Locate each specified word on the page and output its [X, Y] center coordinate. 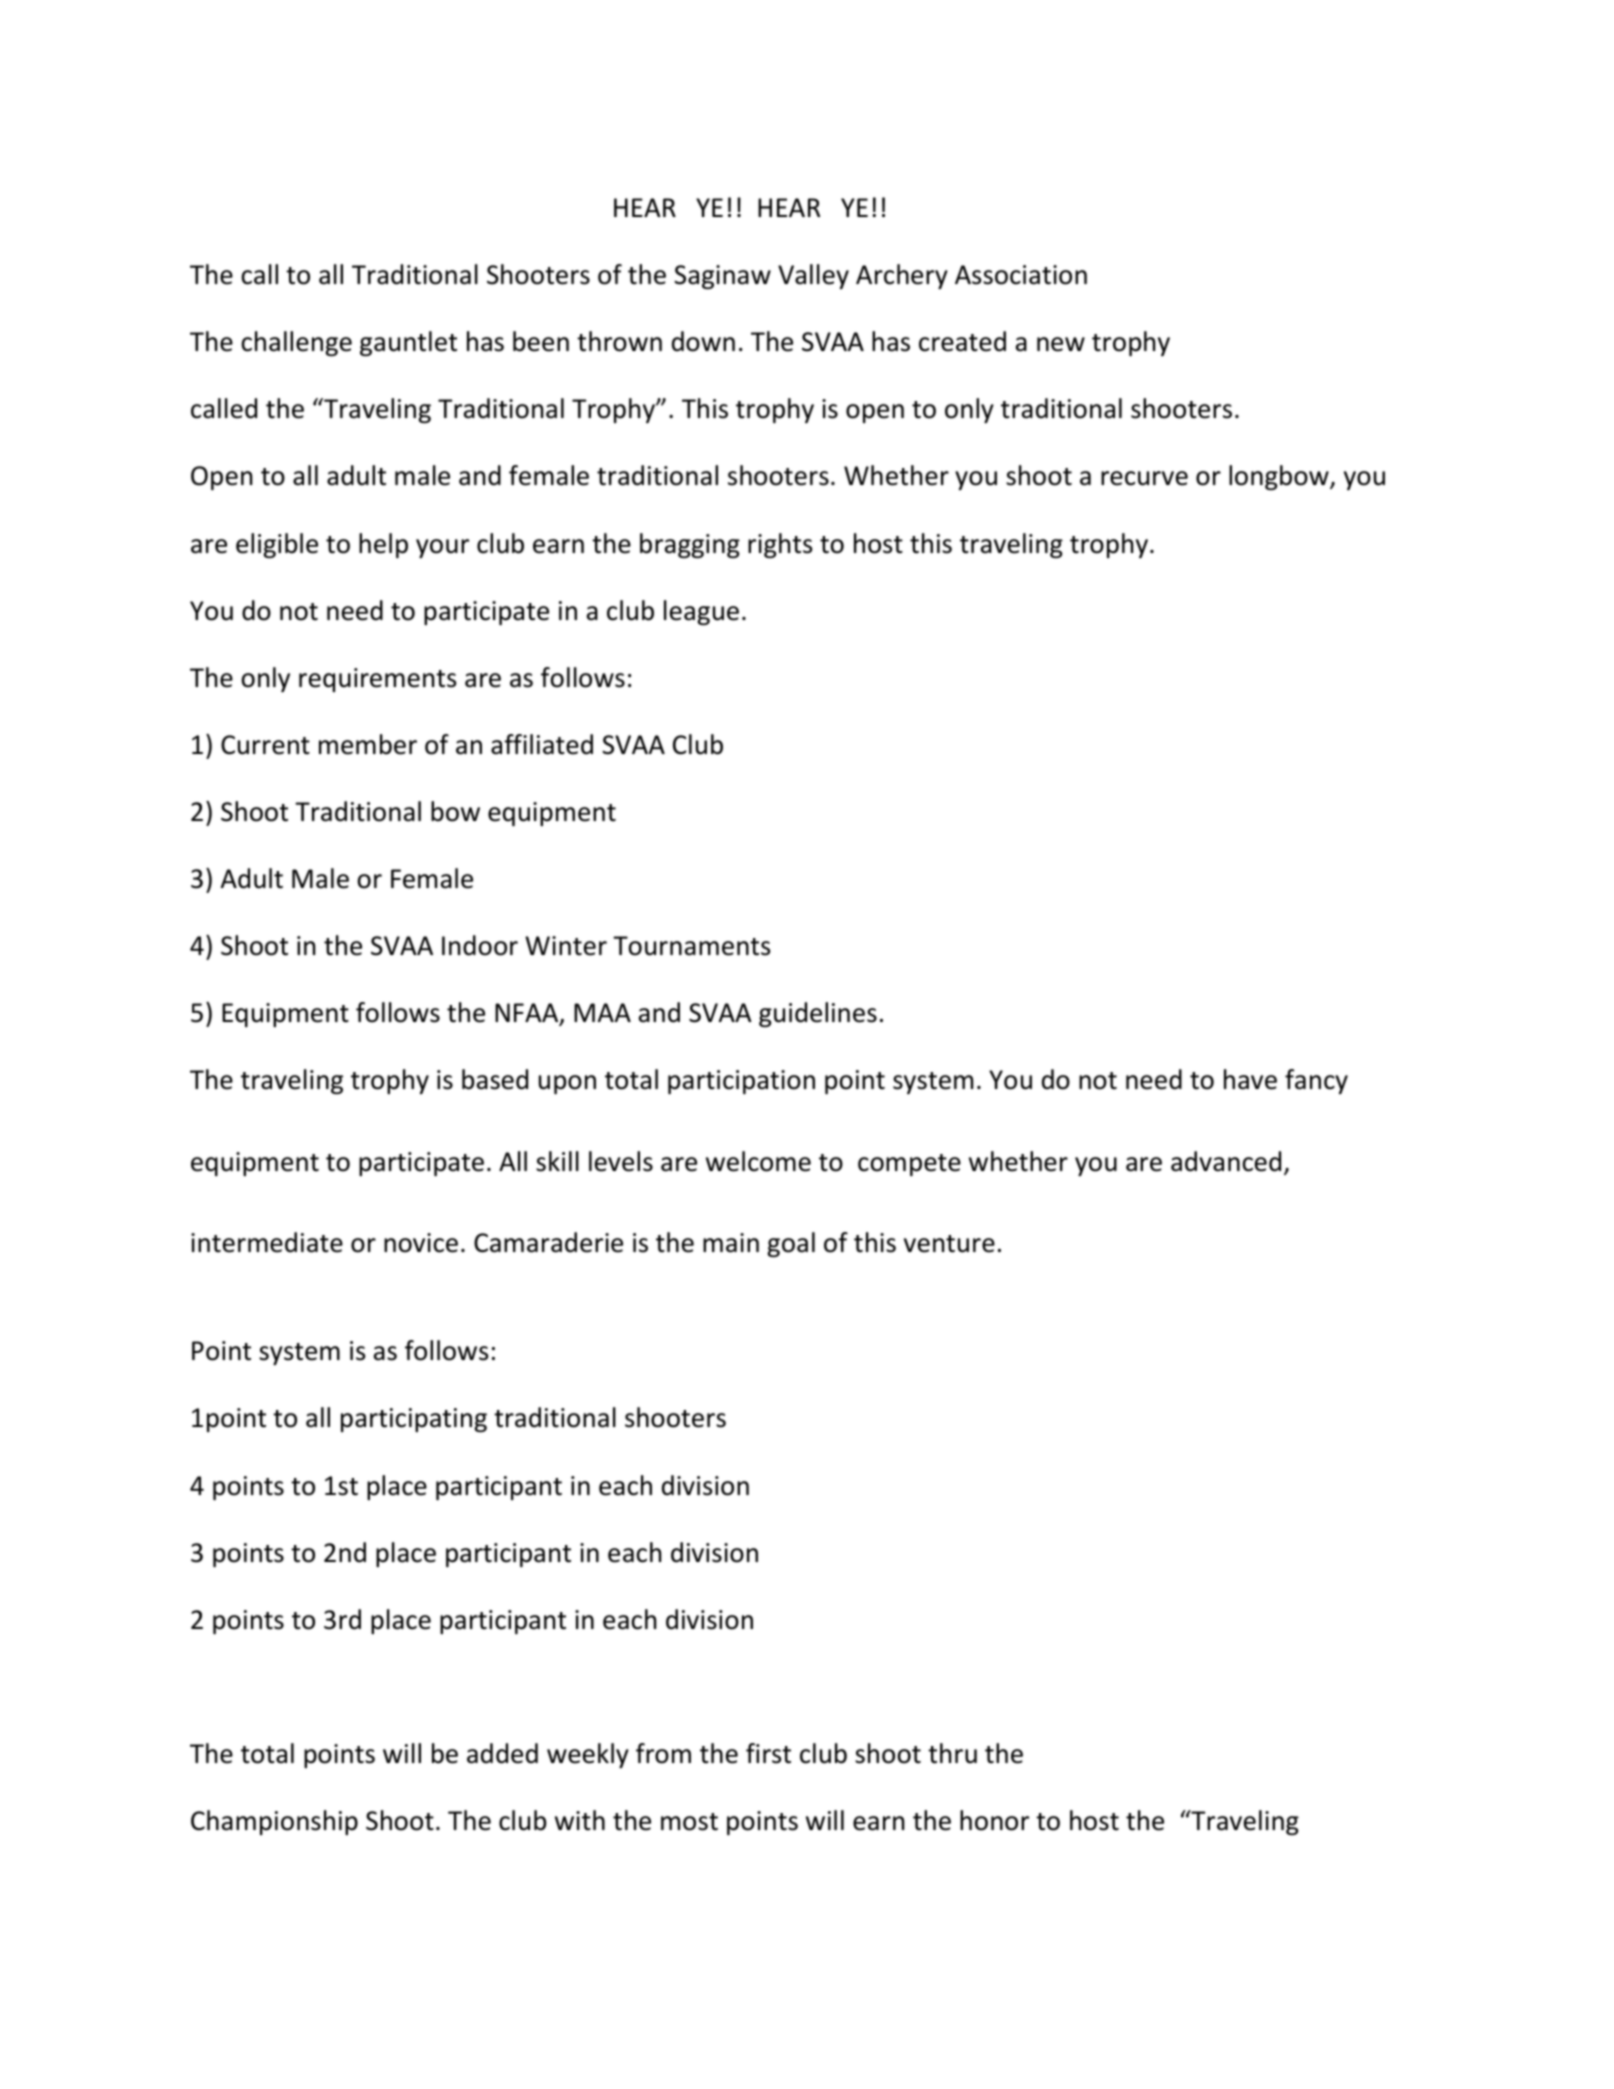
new [1061, 344]
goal [791, 1244]
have [1250, 1079]
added [502, 1753]
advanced [1226, 1161]
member [368, 744]
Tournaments [691, 946]
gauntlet [408, 343]
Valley [813, 276]
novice [421, 1243]
